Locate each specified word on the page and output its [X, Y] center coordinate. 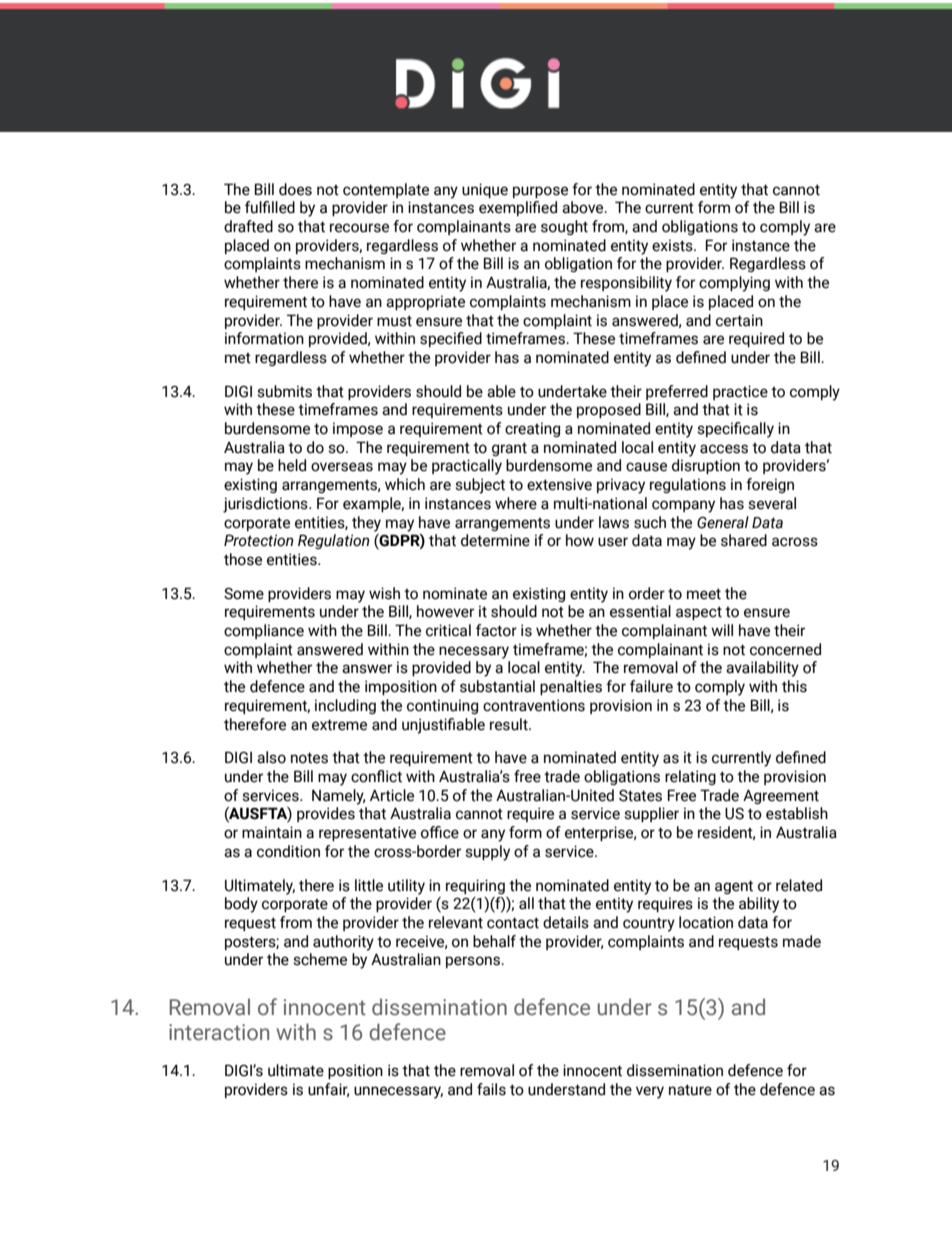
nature [690, 1090]
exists [673, 245]
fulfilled [270, 207]
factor [496, 630]
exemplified [518, 208]
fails [491, 1089]
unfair [328, 1090]
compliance [264, 631]
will [722, 630]
